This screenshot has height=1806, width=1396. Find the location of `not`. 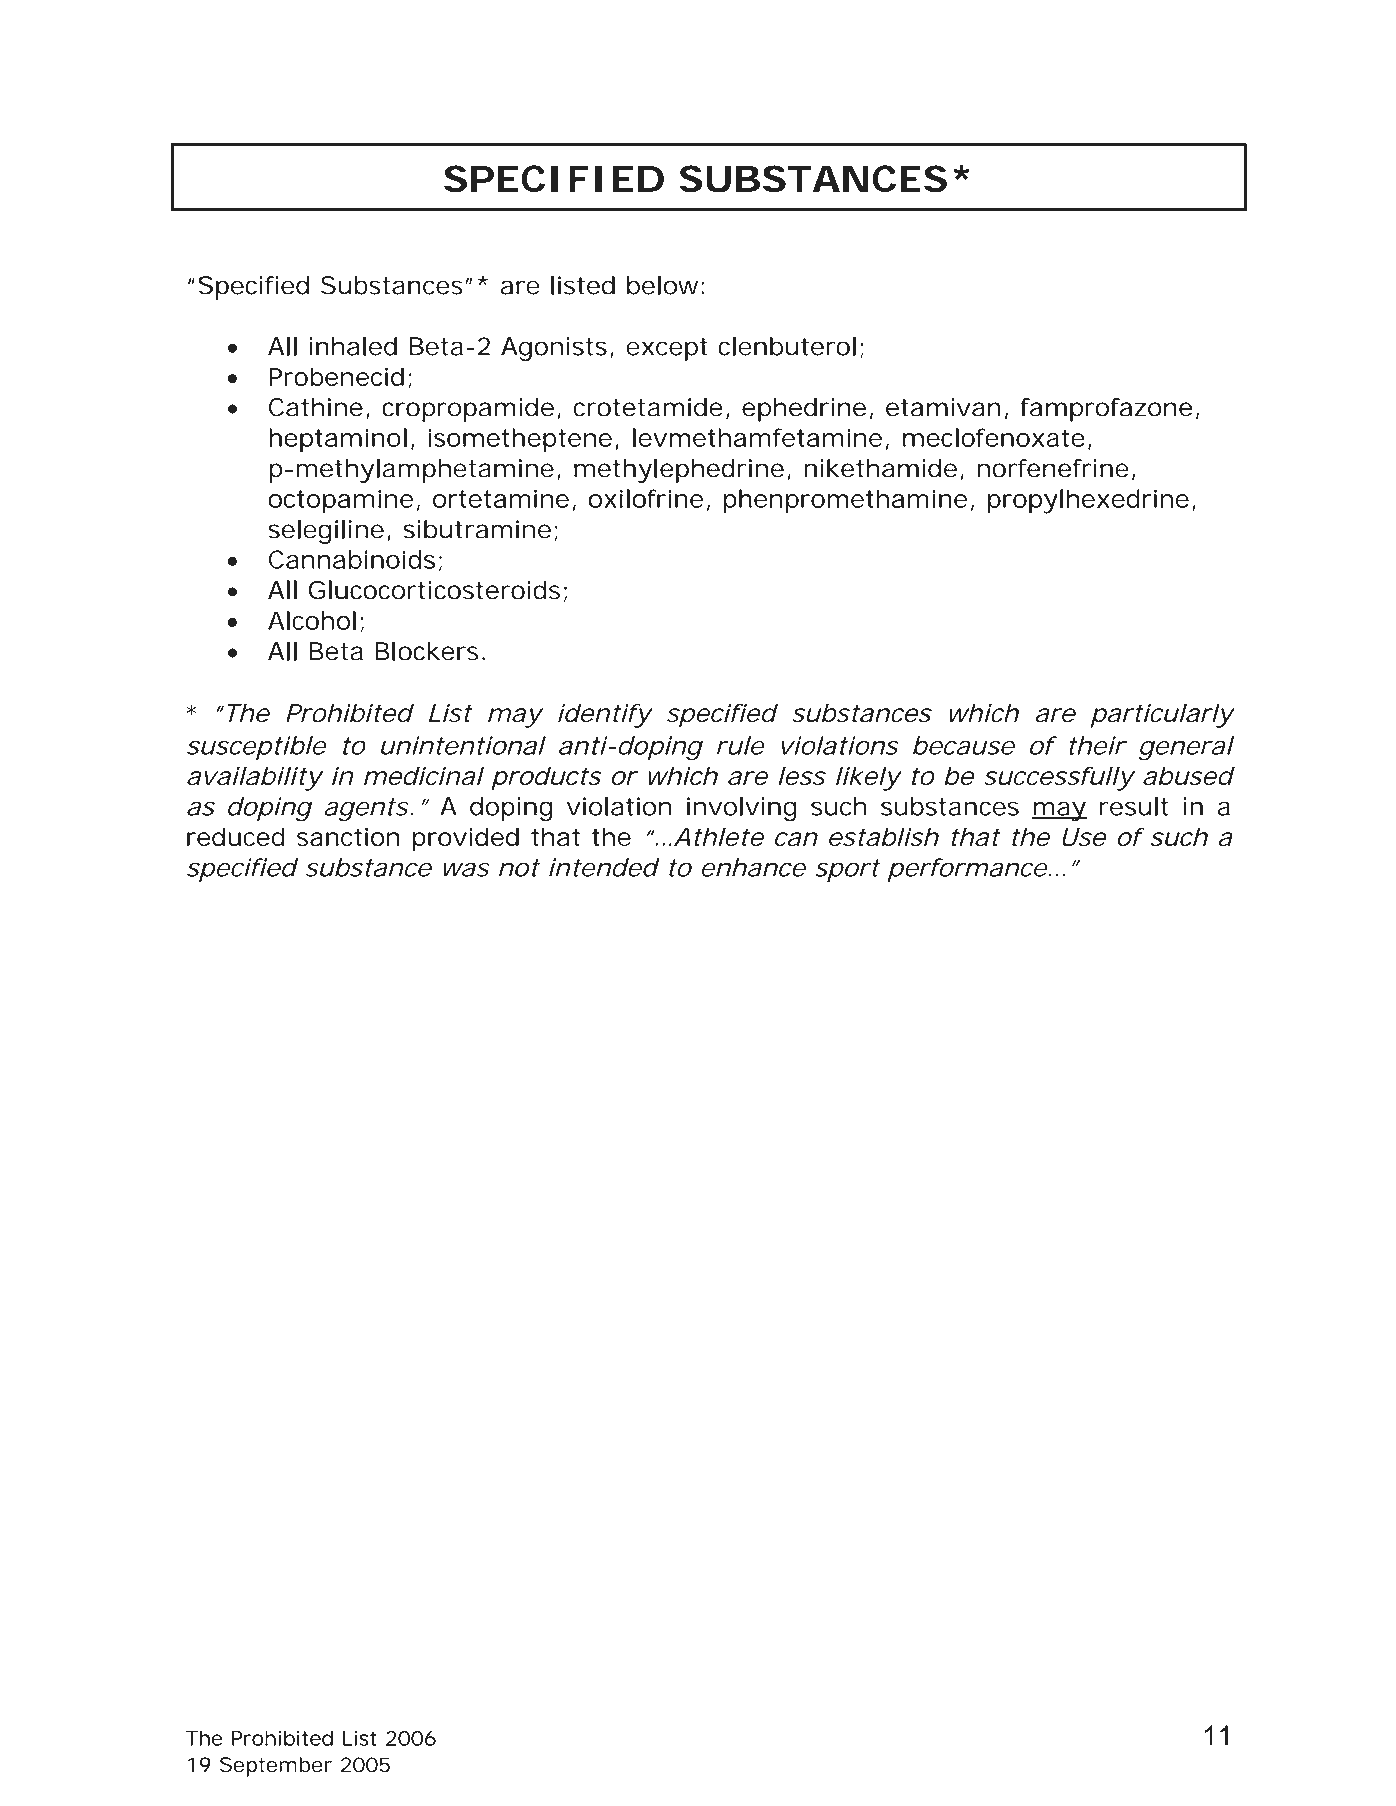

not is located at coordinates (519, 868).
